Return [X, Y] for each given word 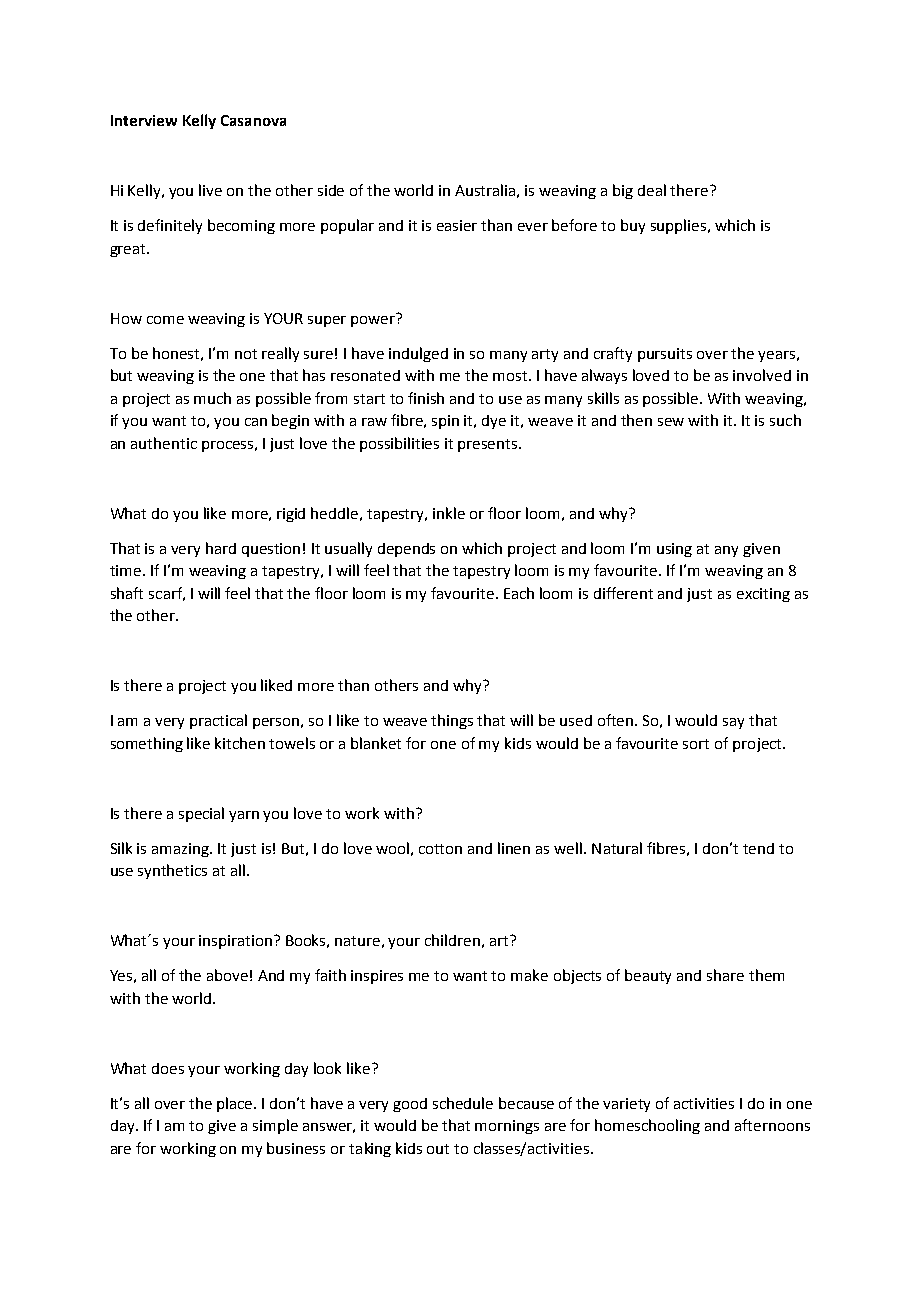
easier [457, 225]
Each [519, 593]
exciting [763, 595]
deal [652, 190]
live [210, 190]
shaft [127, 593]
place [236, 1104]
